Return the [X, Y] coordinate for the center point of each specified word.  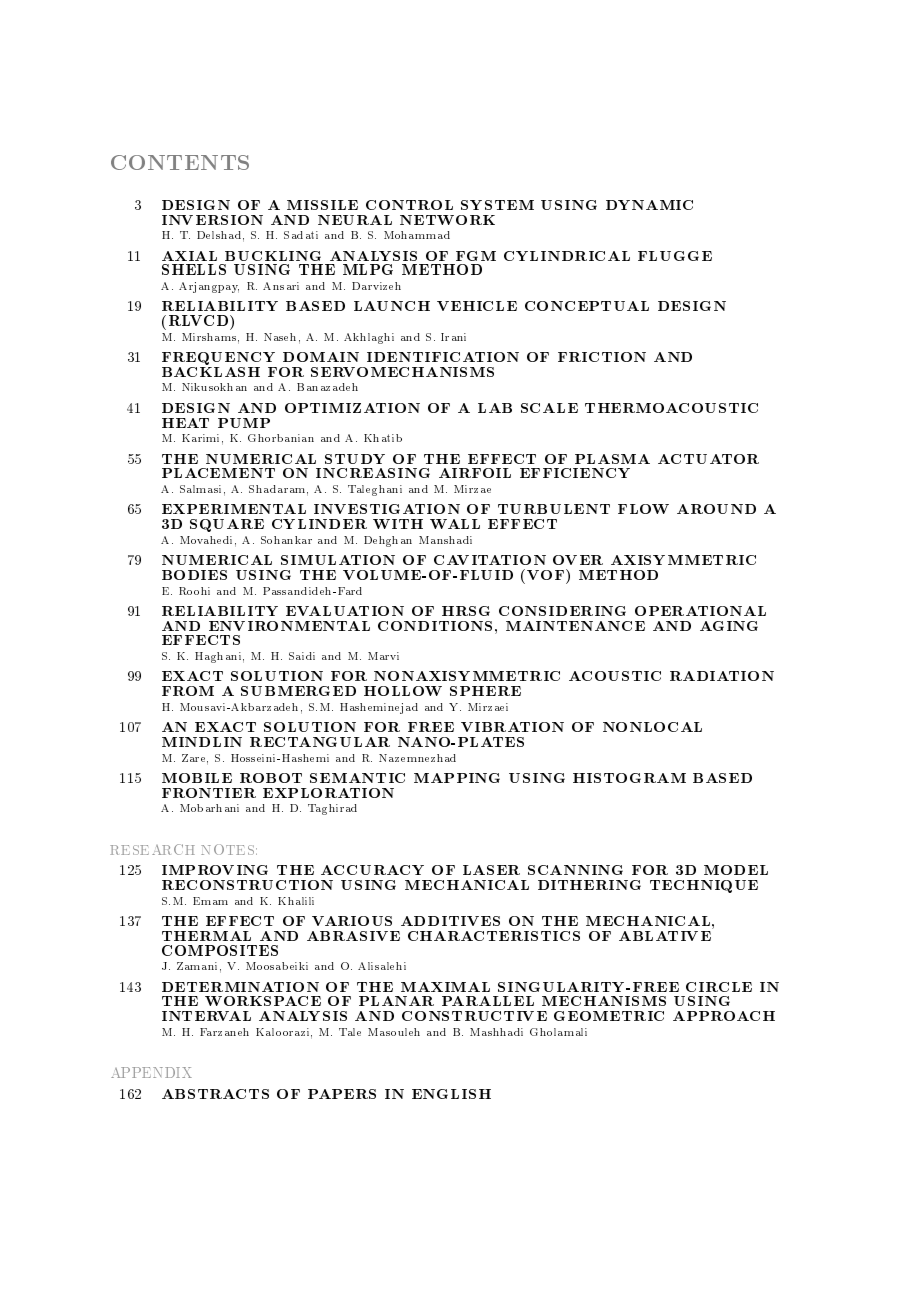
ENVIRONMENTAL [289, 626]
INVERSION [212, 220]
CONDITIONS [435, 626]
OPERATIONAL [700, 611]
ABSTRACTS [215, 1094]
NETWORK [447, 220]
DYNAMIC [649, 205]
